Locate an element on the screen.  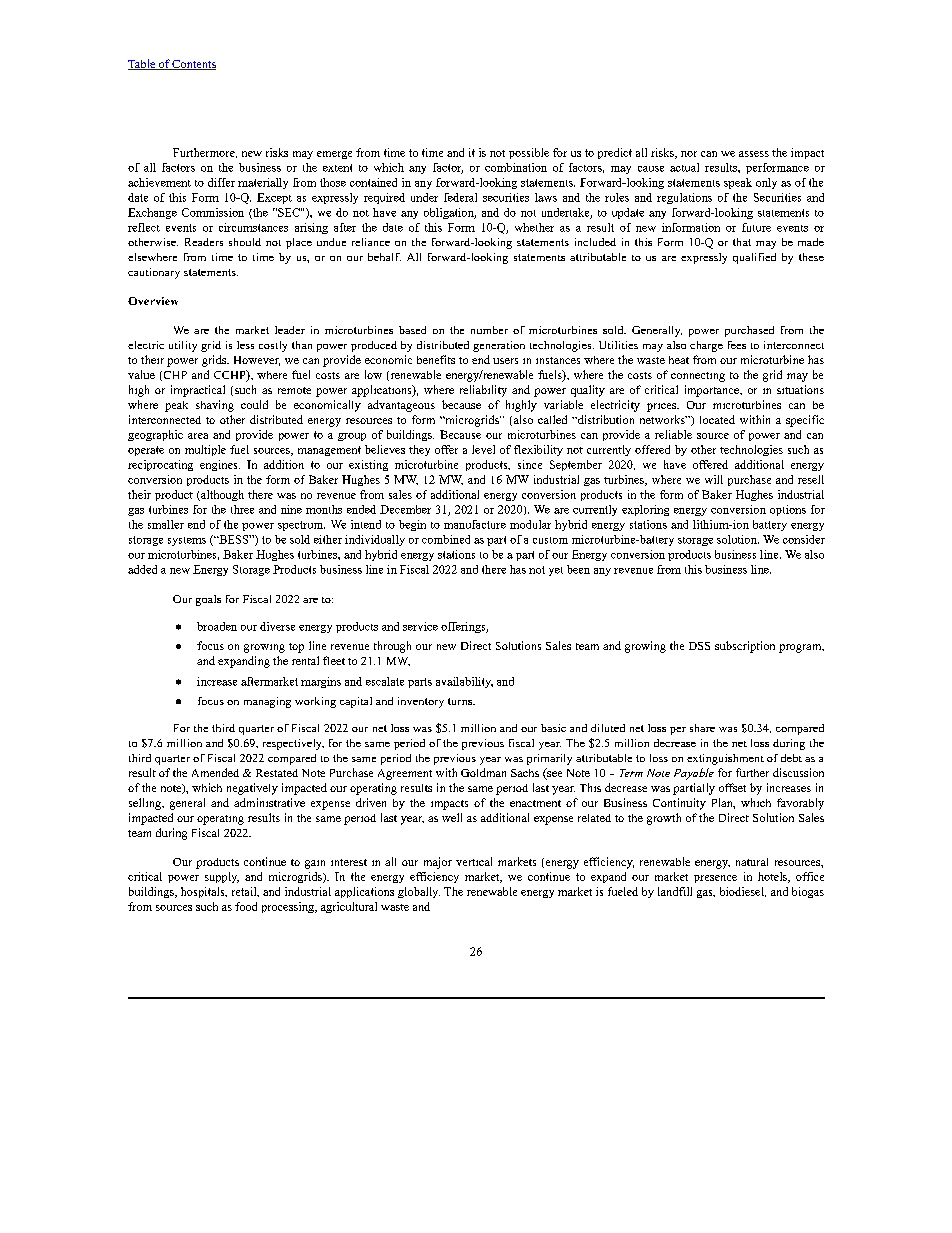
subscription is located at coordinates (745, 647).
